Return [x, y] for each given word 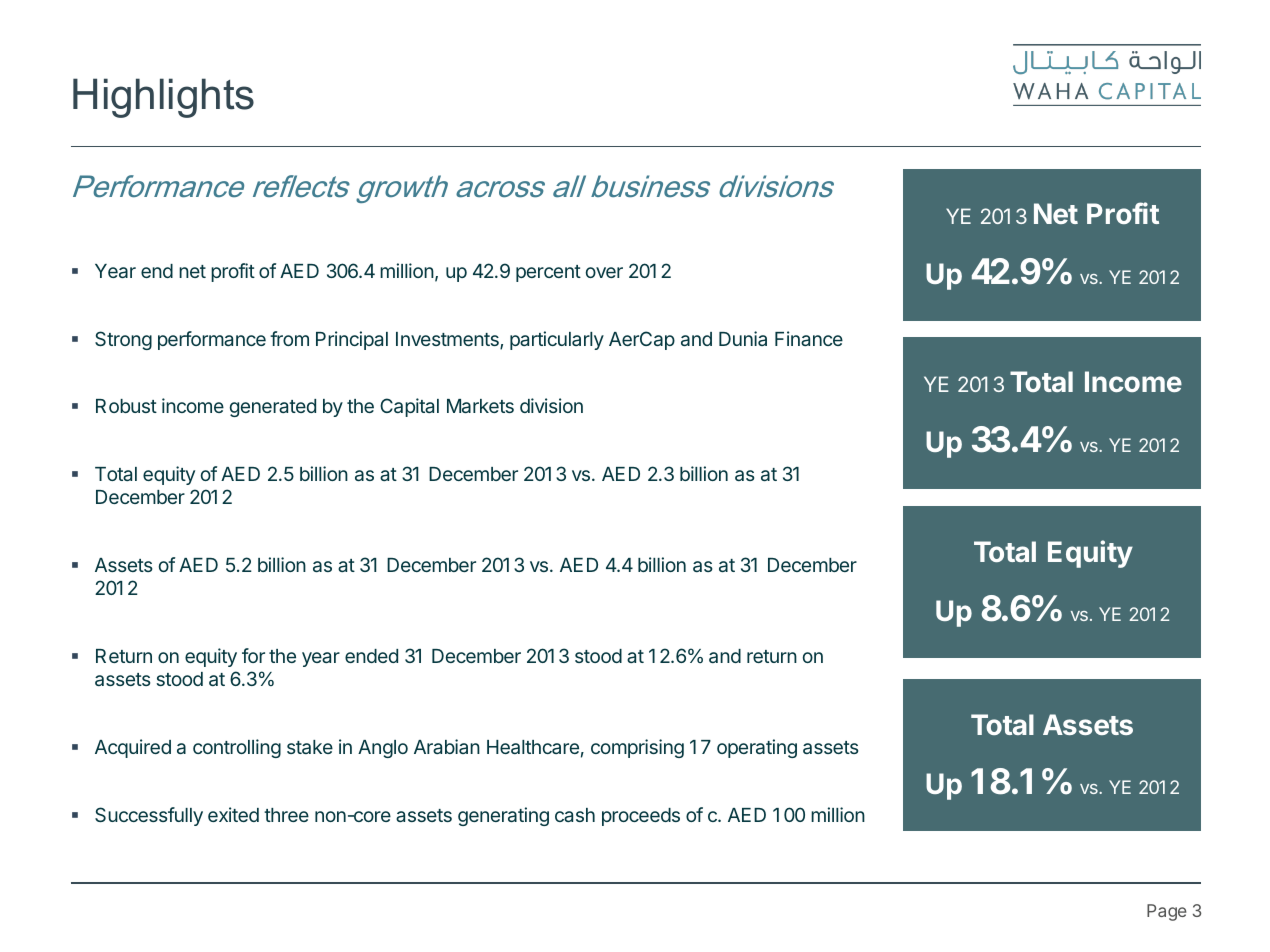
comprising [637, 748]
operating [757, 748]
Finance [809, 338]
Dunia [743, 338]
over [604, 272]
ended [371, 656]
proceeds [641, 817]
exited [233, 814]
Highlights [163, 98]
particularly [557, 340]
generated [273, 408]
